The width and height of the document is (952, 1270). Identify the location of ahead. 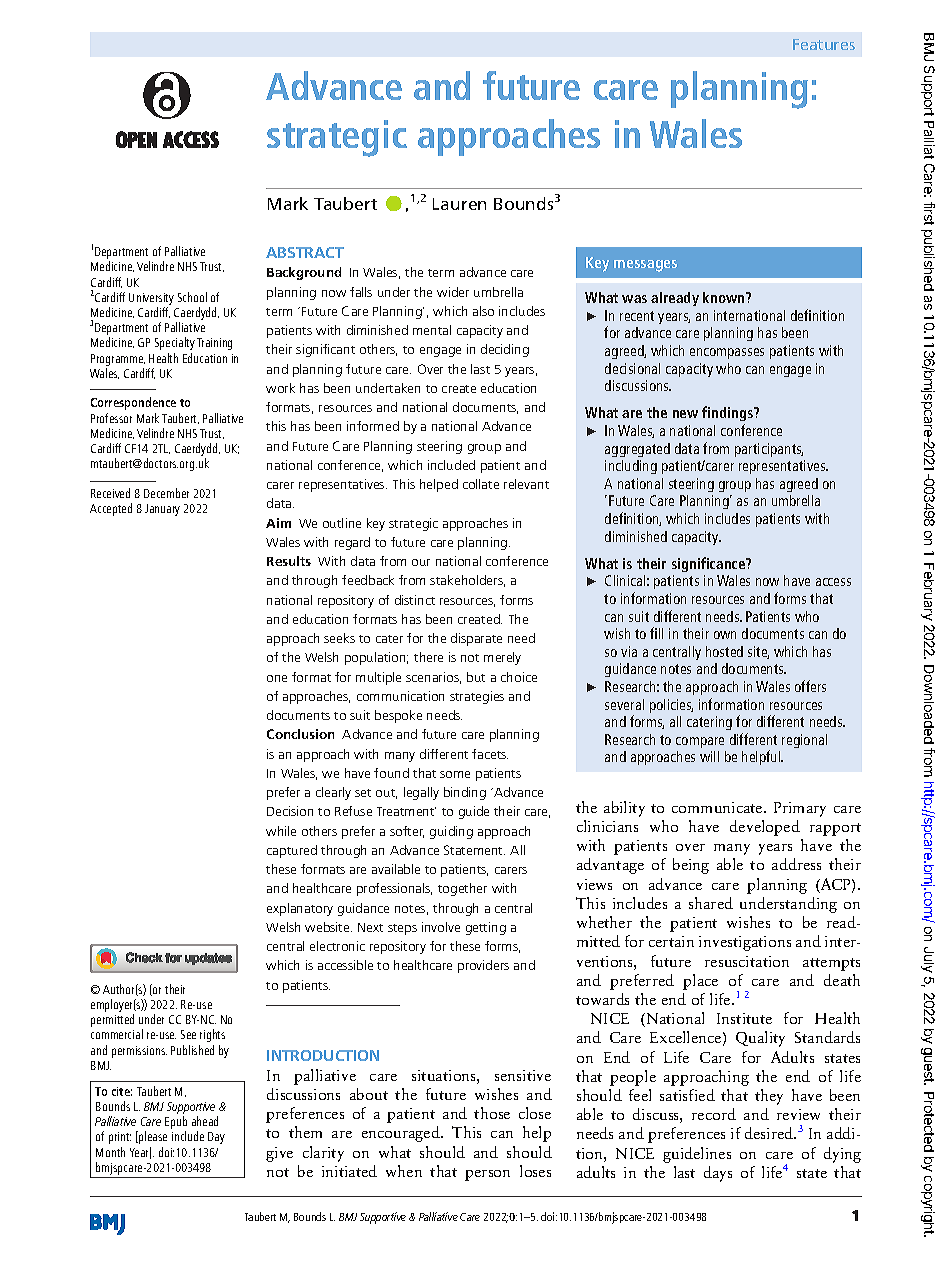
(205, 1121).
